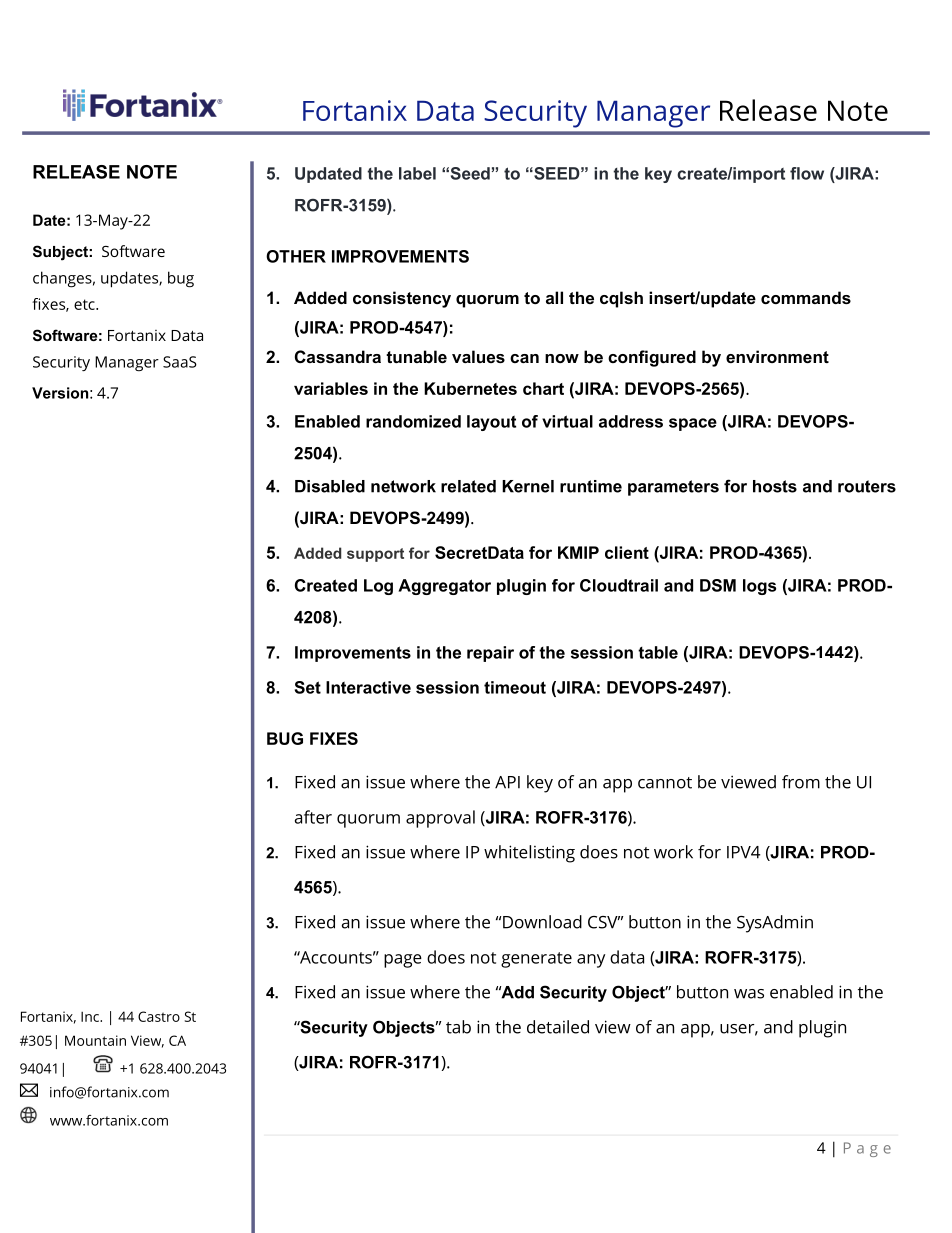 This image has width=952, height=1233. Describe the element at coordinates (807, 173) in the image. I see `flow` at that location.
